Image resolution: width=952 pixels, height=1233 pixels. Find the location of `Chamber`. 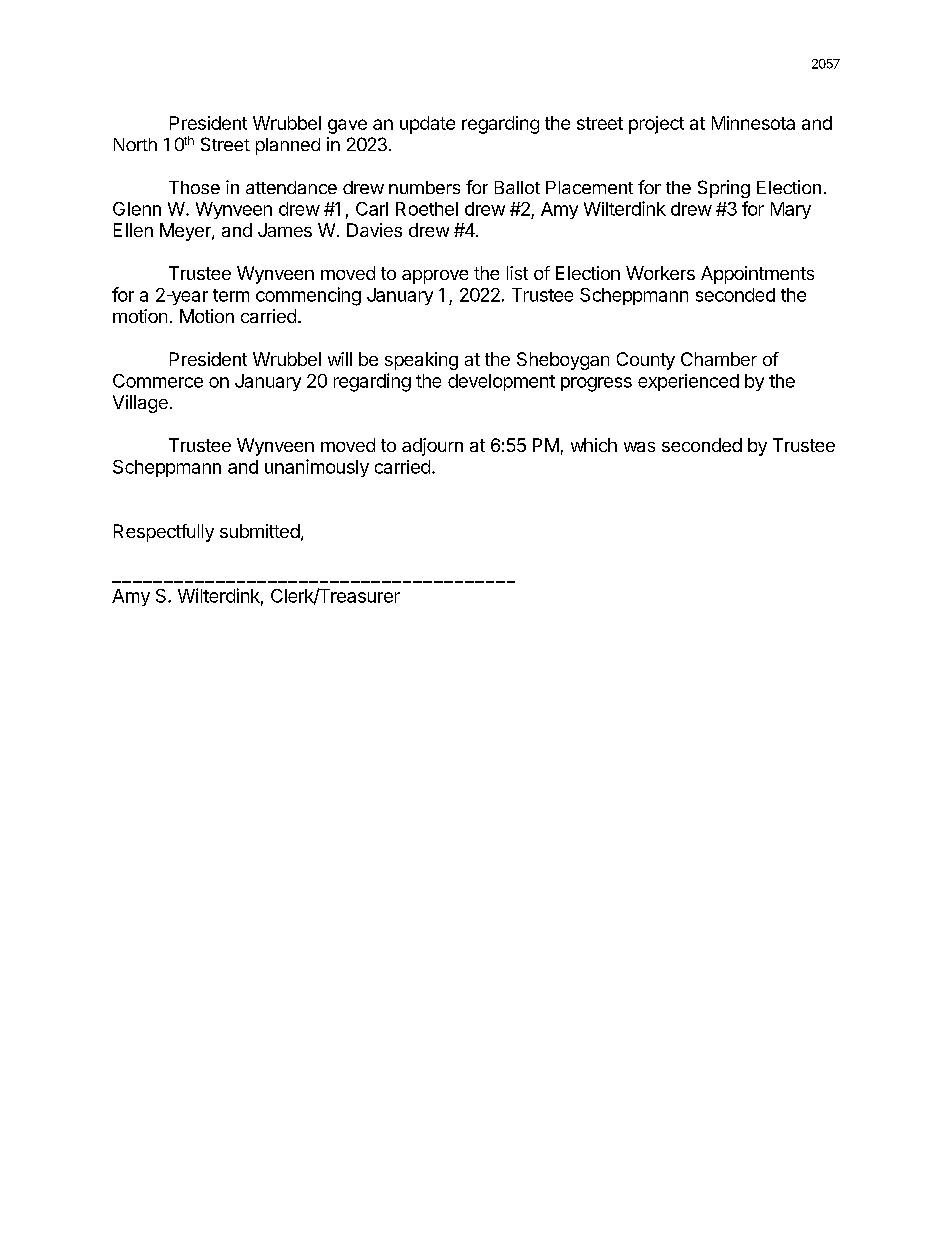

Chamber is located at coordinates (719, 359).
